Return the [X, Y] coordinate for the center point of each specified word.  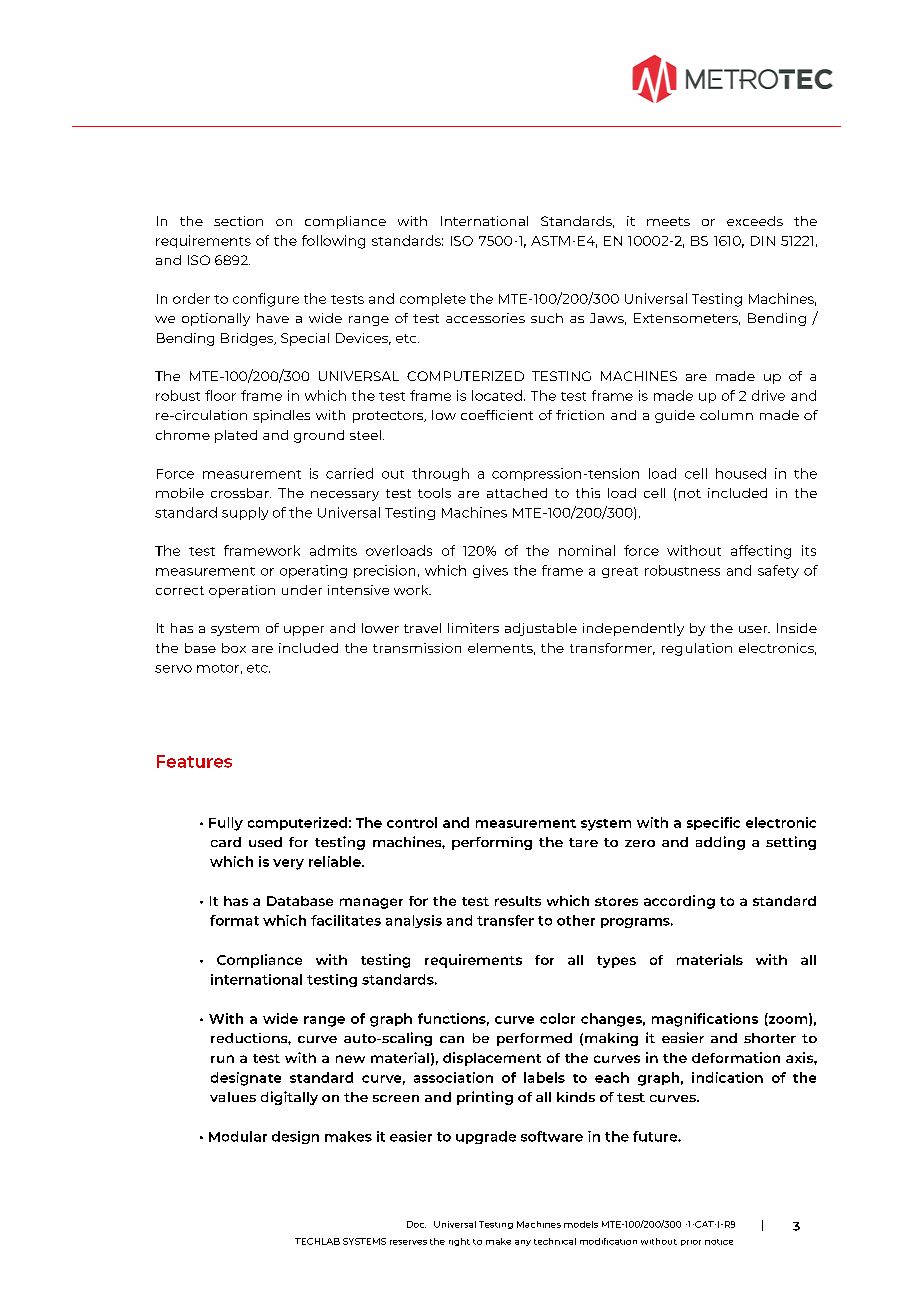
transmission [417, 648]
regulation [697, 649]
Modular [238, 1136]
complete [433, 299]
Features [194, 761]
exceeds [755, 221]
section [238, 221]
